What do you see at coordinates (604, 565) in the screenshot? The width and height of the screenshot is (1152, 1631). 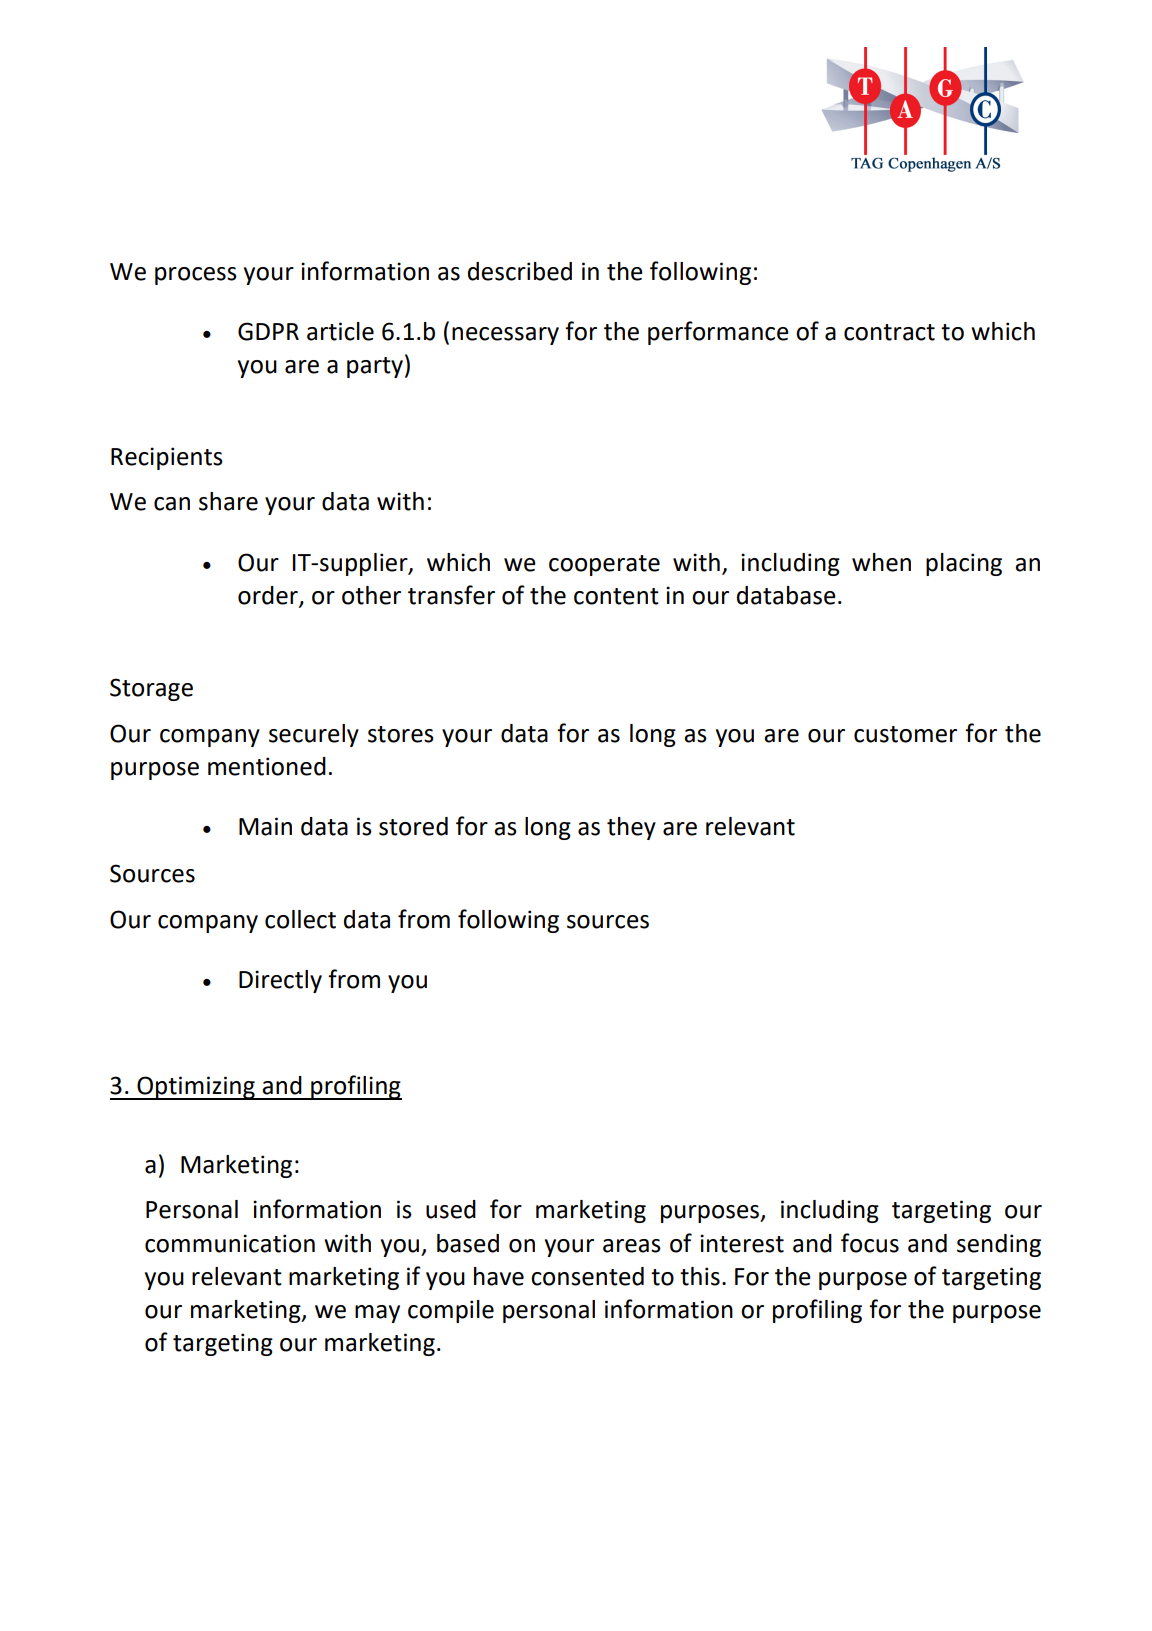 I see `cooperate` at bounding box center [604, 565].
